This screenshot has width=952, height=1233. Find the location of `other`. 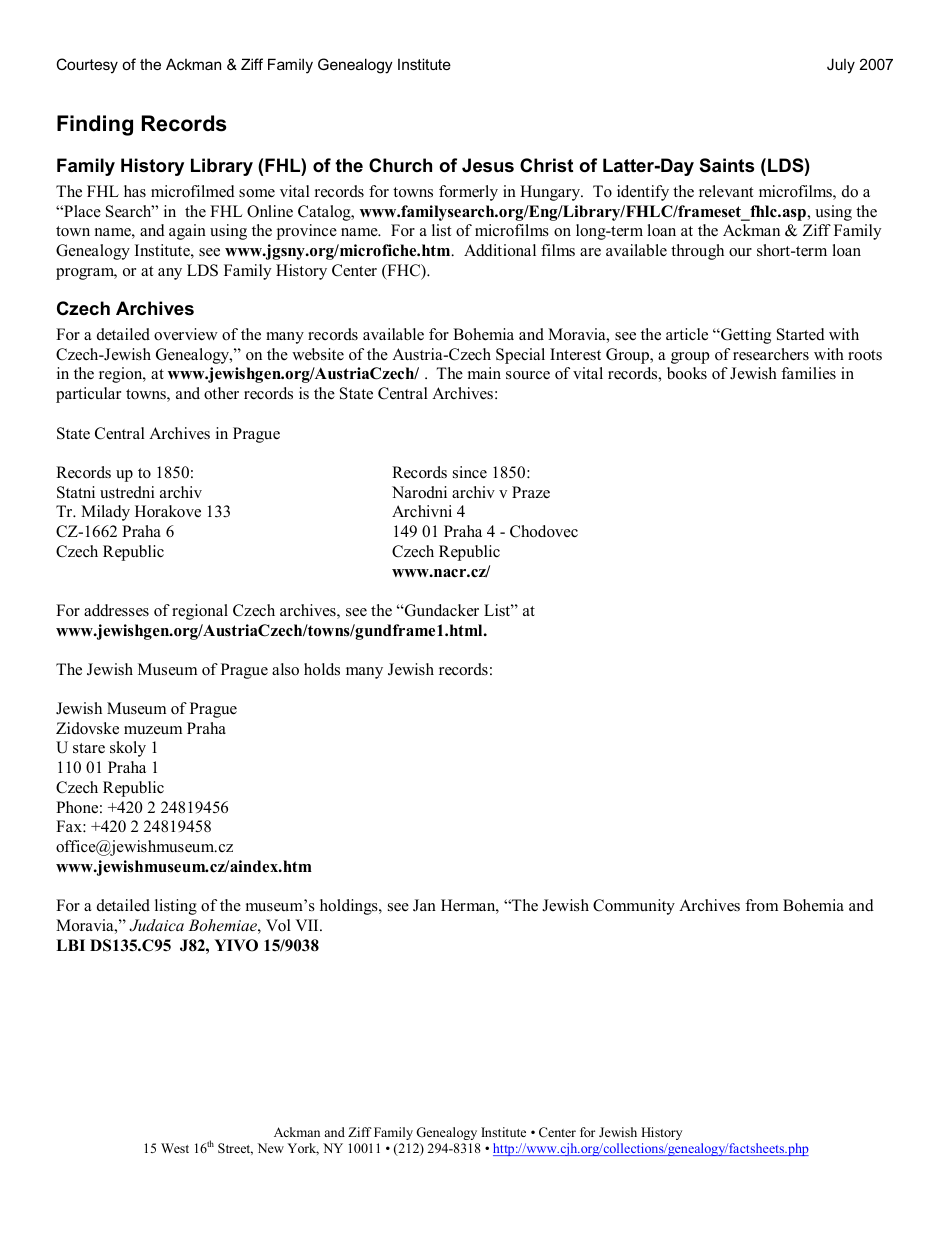

other is located at coordinates (221, 393).
